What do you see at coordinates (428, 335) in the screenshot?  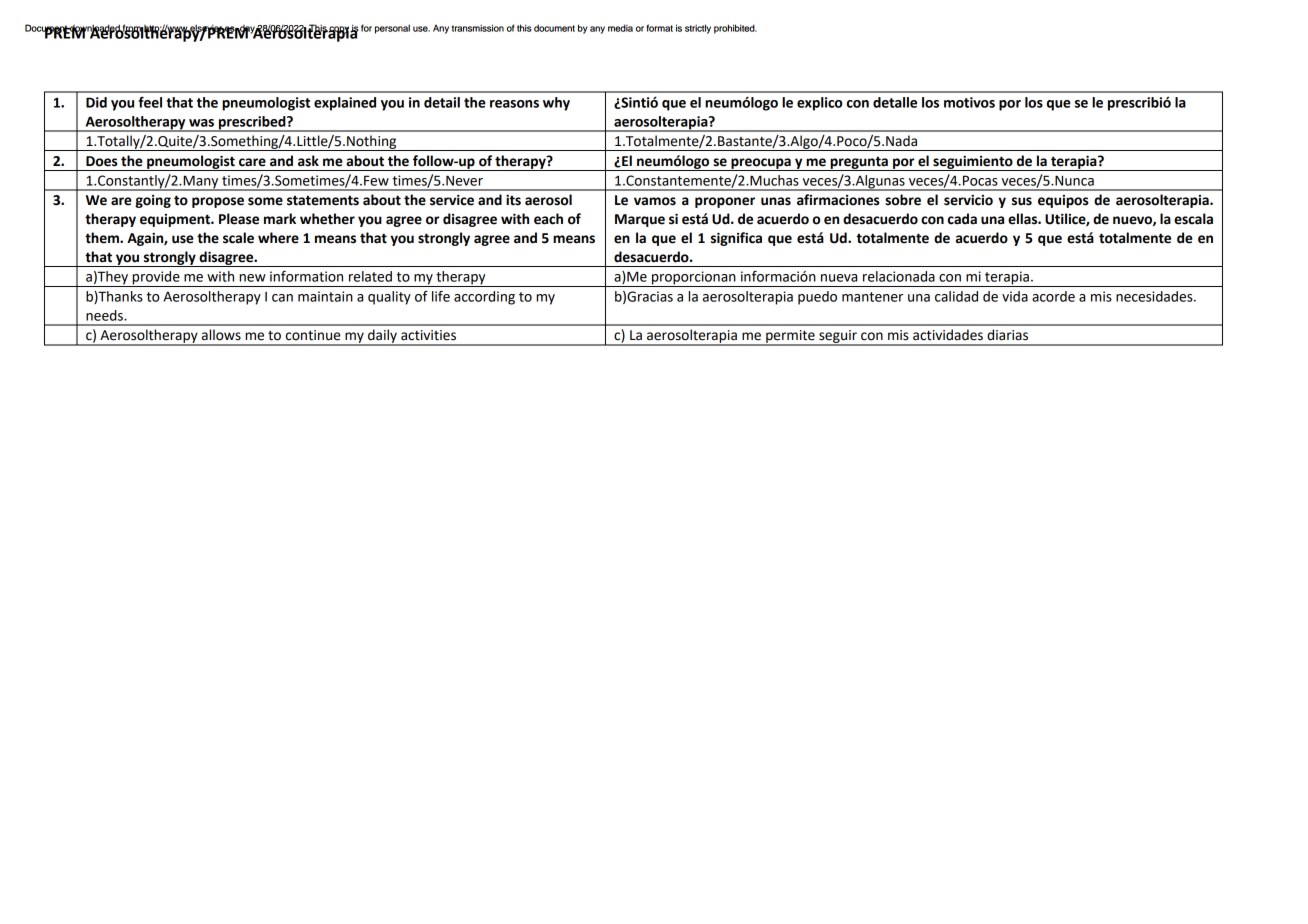 I see `activities` at bounding box center [428, 335].
